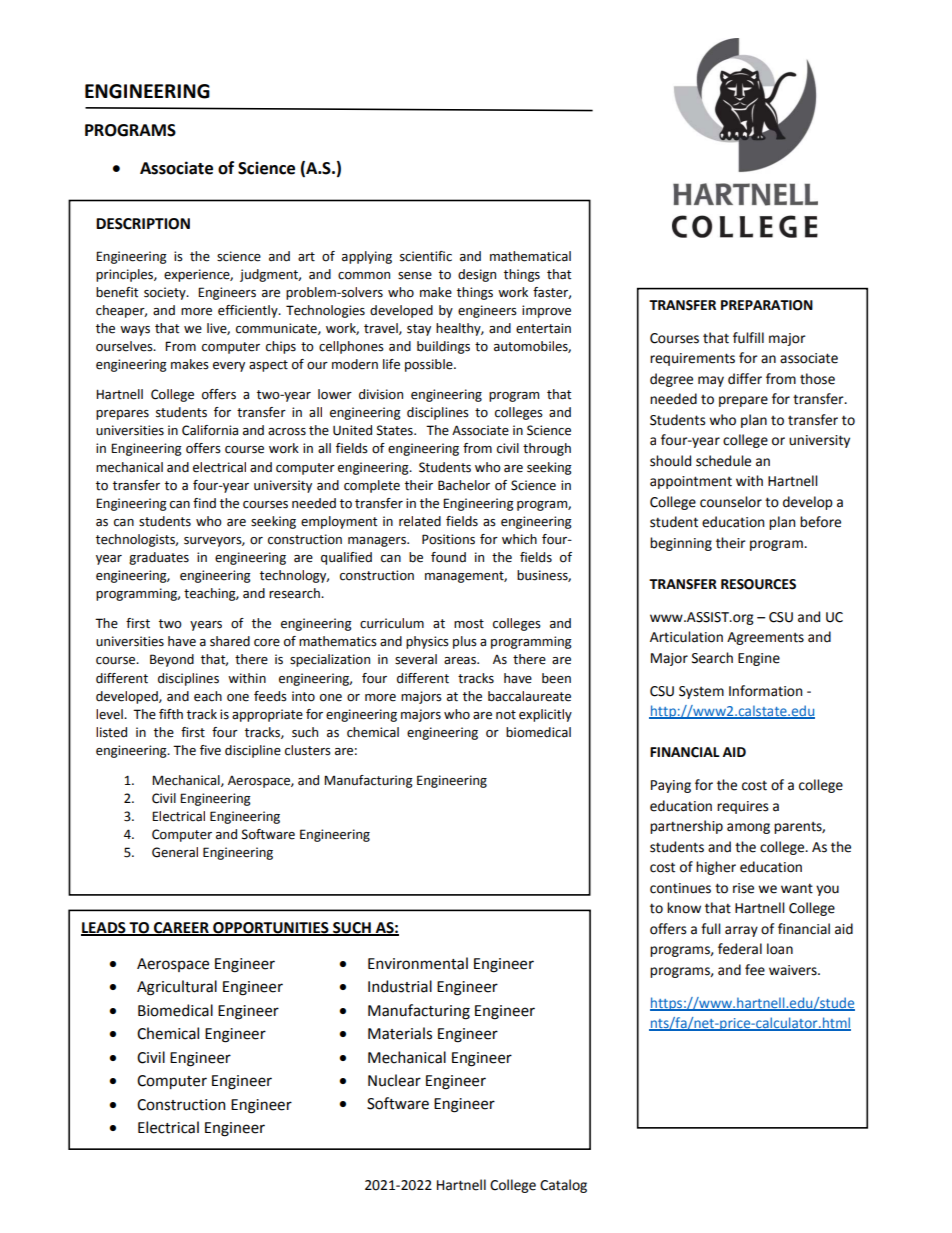  Describe the element at coordinates (464, 485) in the page. I see `Bachelor` at that location.
